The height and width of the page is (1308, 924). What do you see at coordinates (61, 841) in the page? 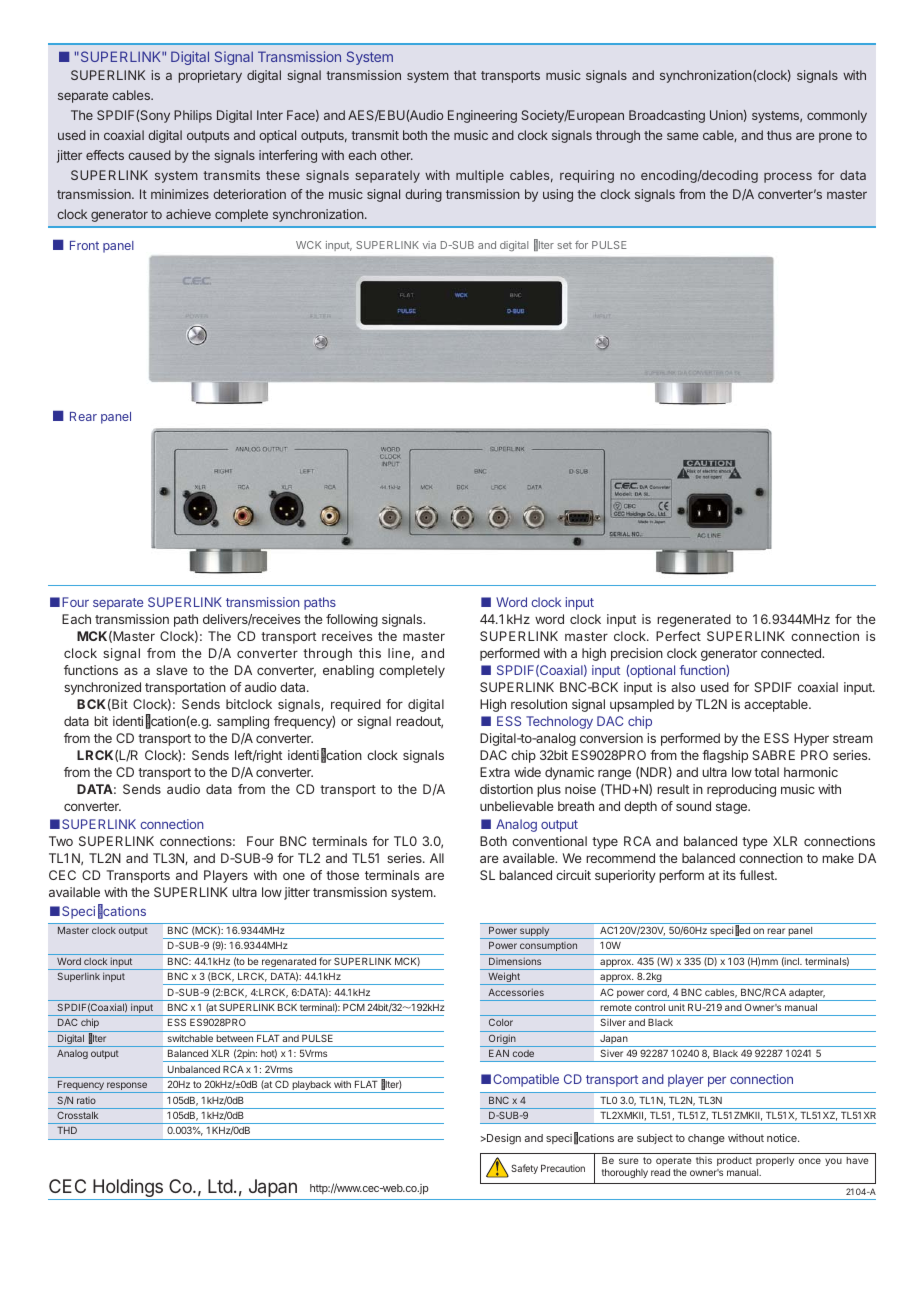
I see `Two` at bounding box center [61, 841].
